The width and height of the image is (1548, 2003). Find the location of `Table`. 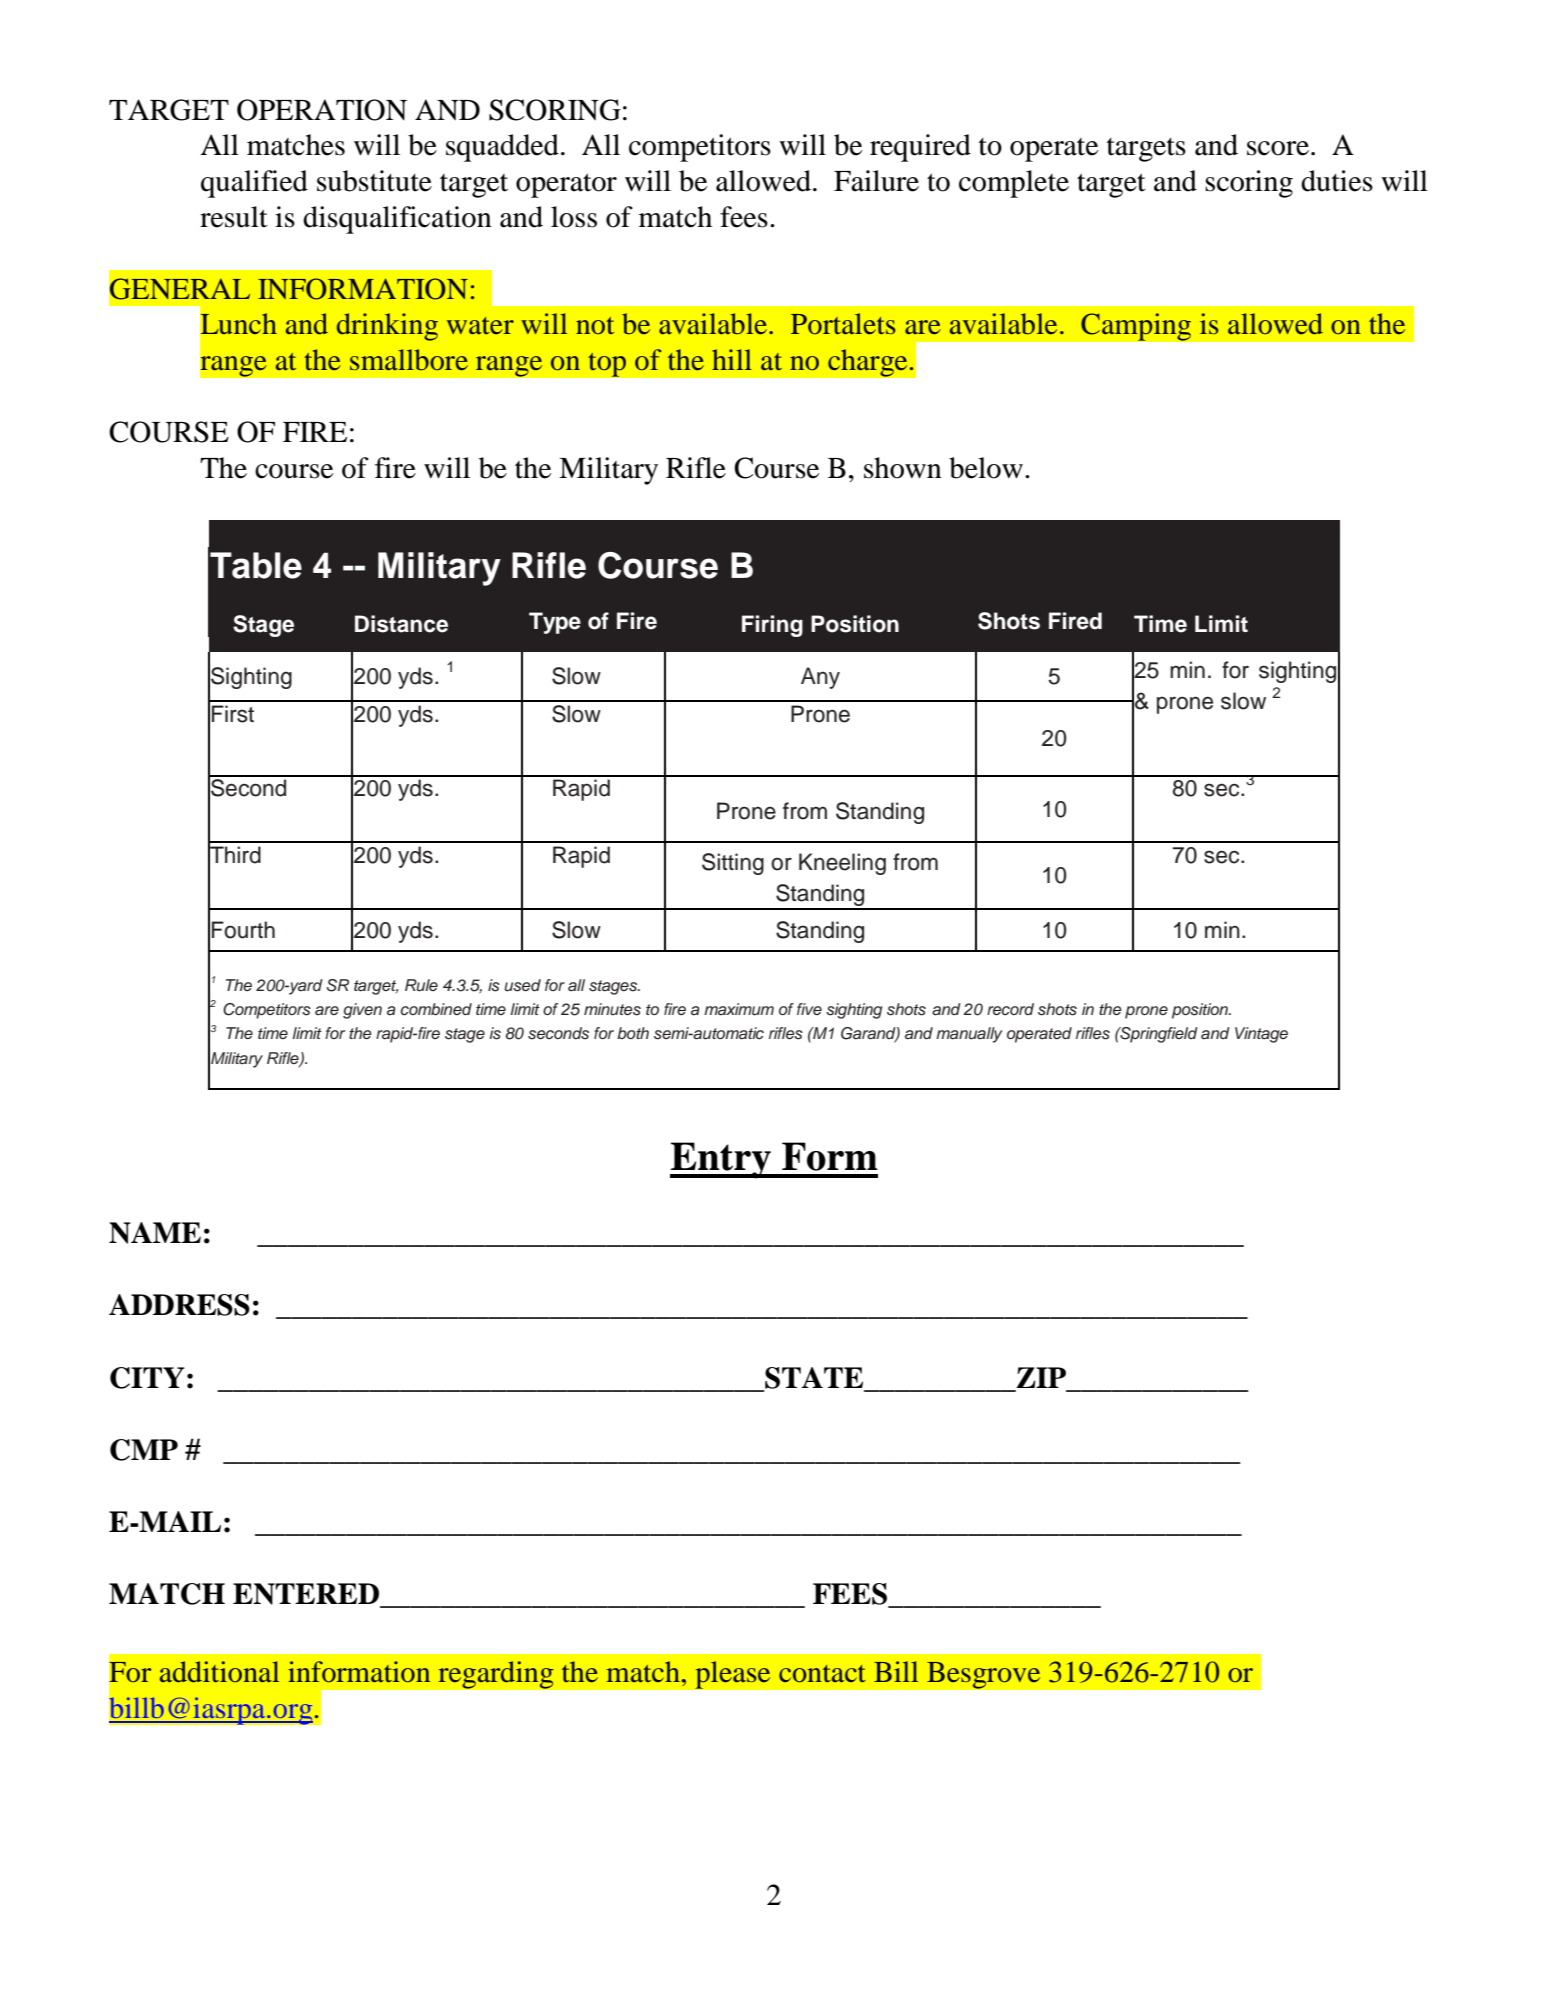

Table is located at coordinates (256, 565).
